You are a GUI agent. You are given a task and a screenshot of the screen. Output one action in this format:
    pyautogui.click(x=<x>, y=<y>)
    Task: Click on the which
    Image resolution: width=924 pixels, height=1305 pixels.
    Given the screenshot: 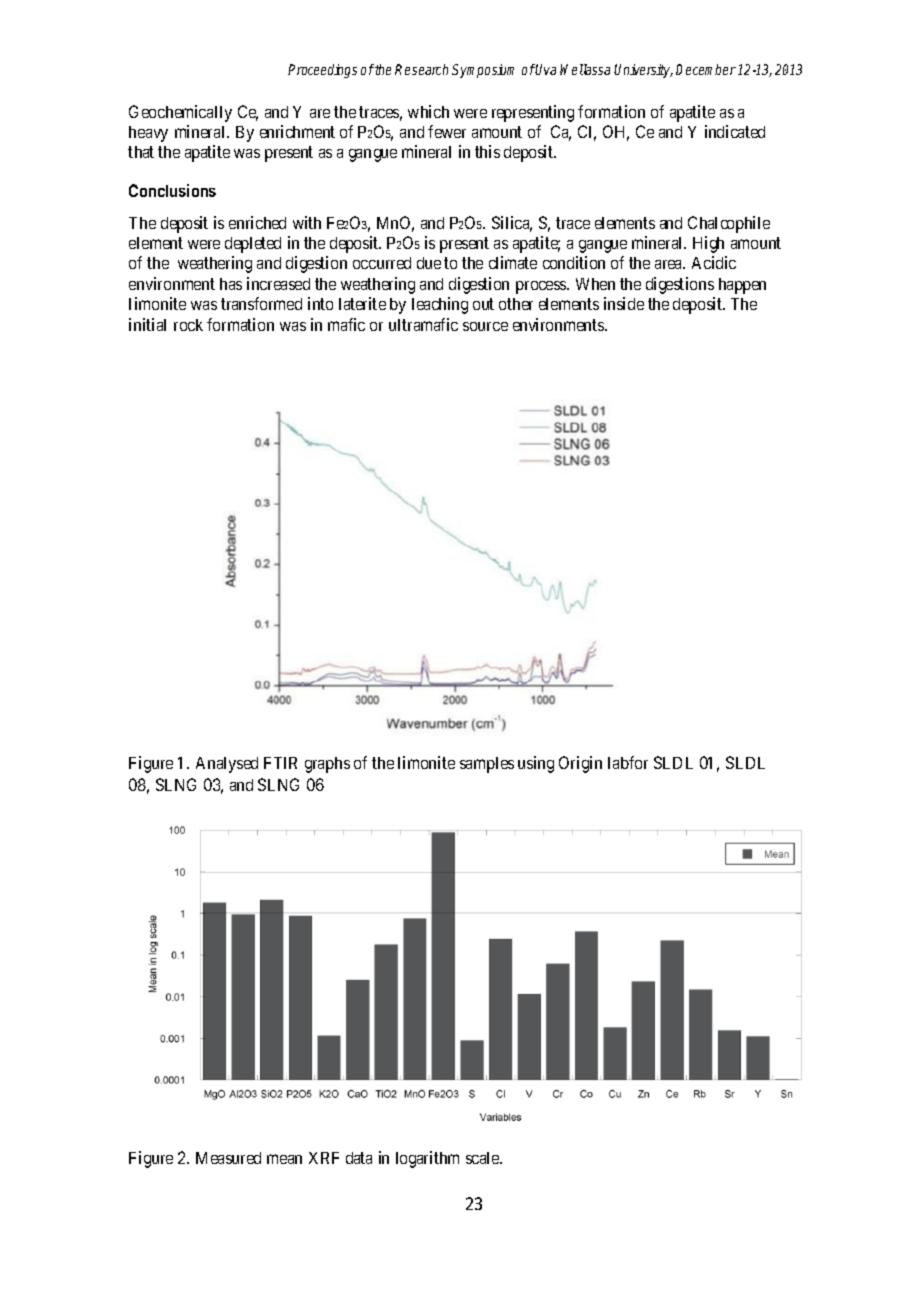 What is the action you would take?
    pyautogui.click(x=428, y=111)
